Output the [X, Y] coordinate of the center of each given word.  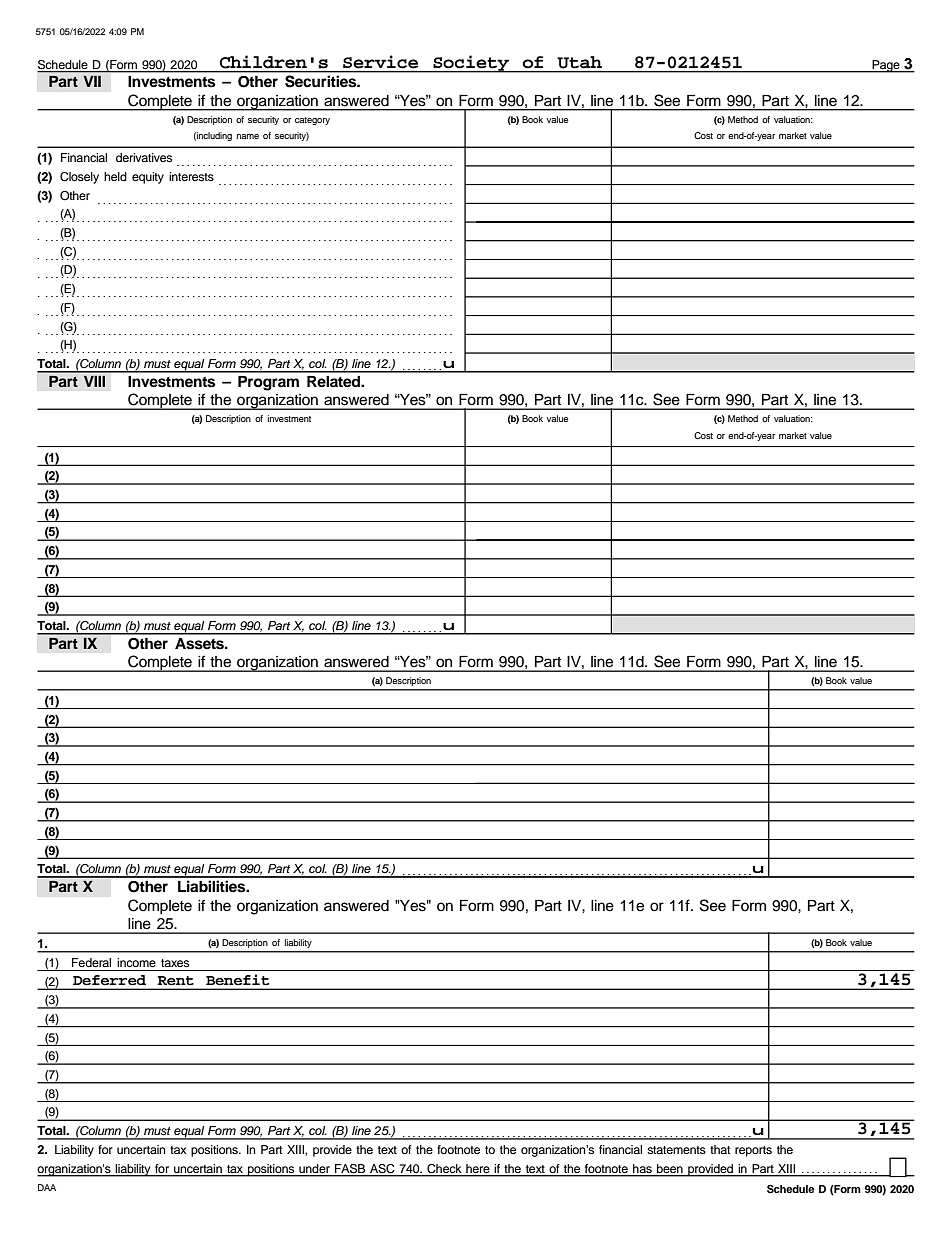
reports [753, 1151]
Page [886, 66]
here [477, 1168]
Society [471, 64]
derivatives [144, 157]
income [136, 962]
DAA [47, 1187]
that [720, 1149]
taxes [175, 963]
